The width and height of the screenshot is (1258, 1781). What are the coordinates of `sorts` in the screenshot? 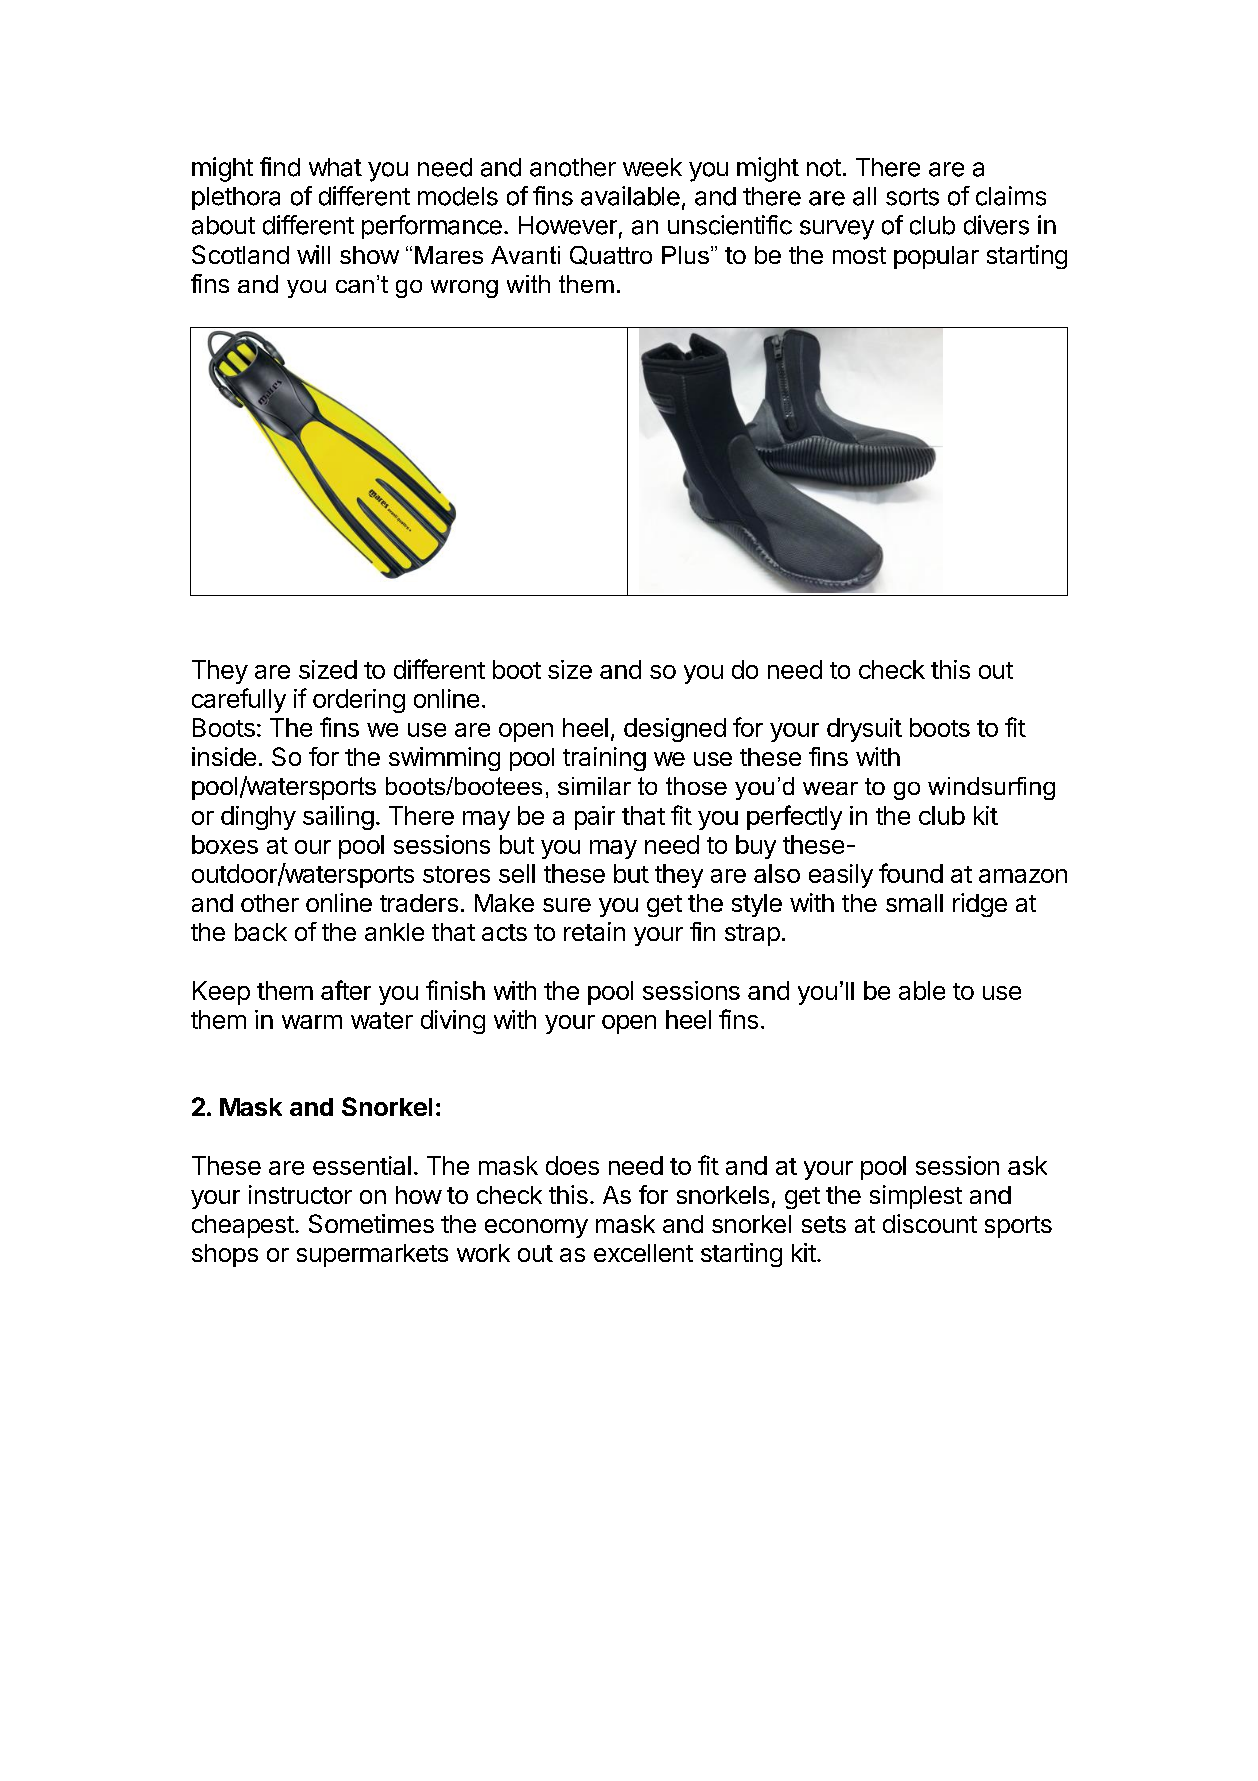 It's located at (912, 197).
